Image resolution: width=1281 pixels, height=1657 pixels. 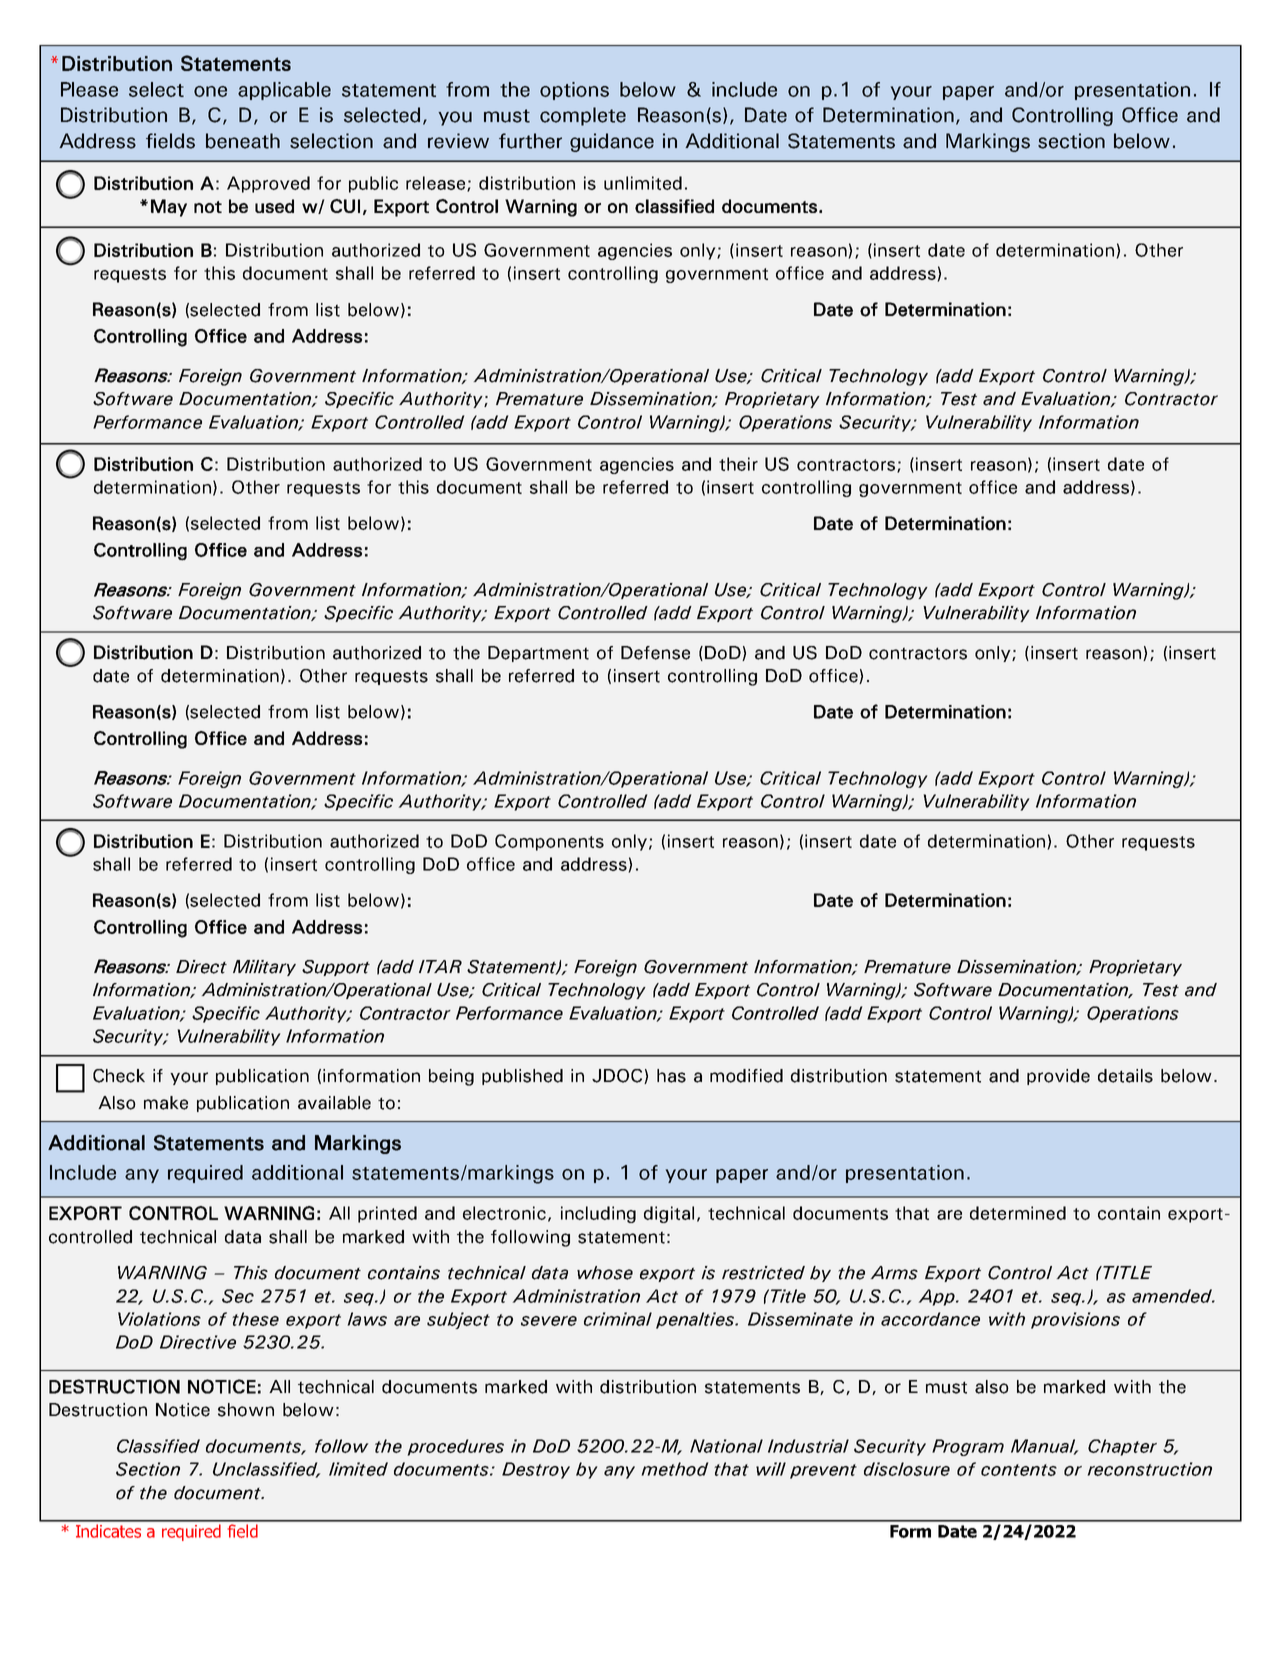 What do you see at coordinates (655, 653) in the screenshot?
I see `Defense` at bounding box center [655, 653].
